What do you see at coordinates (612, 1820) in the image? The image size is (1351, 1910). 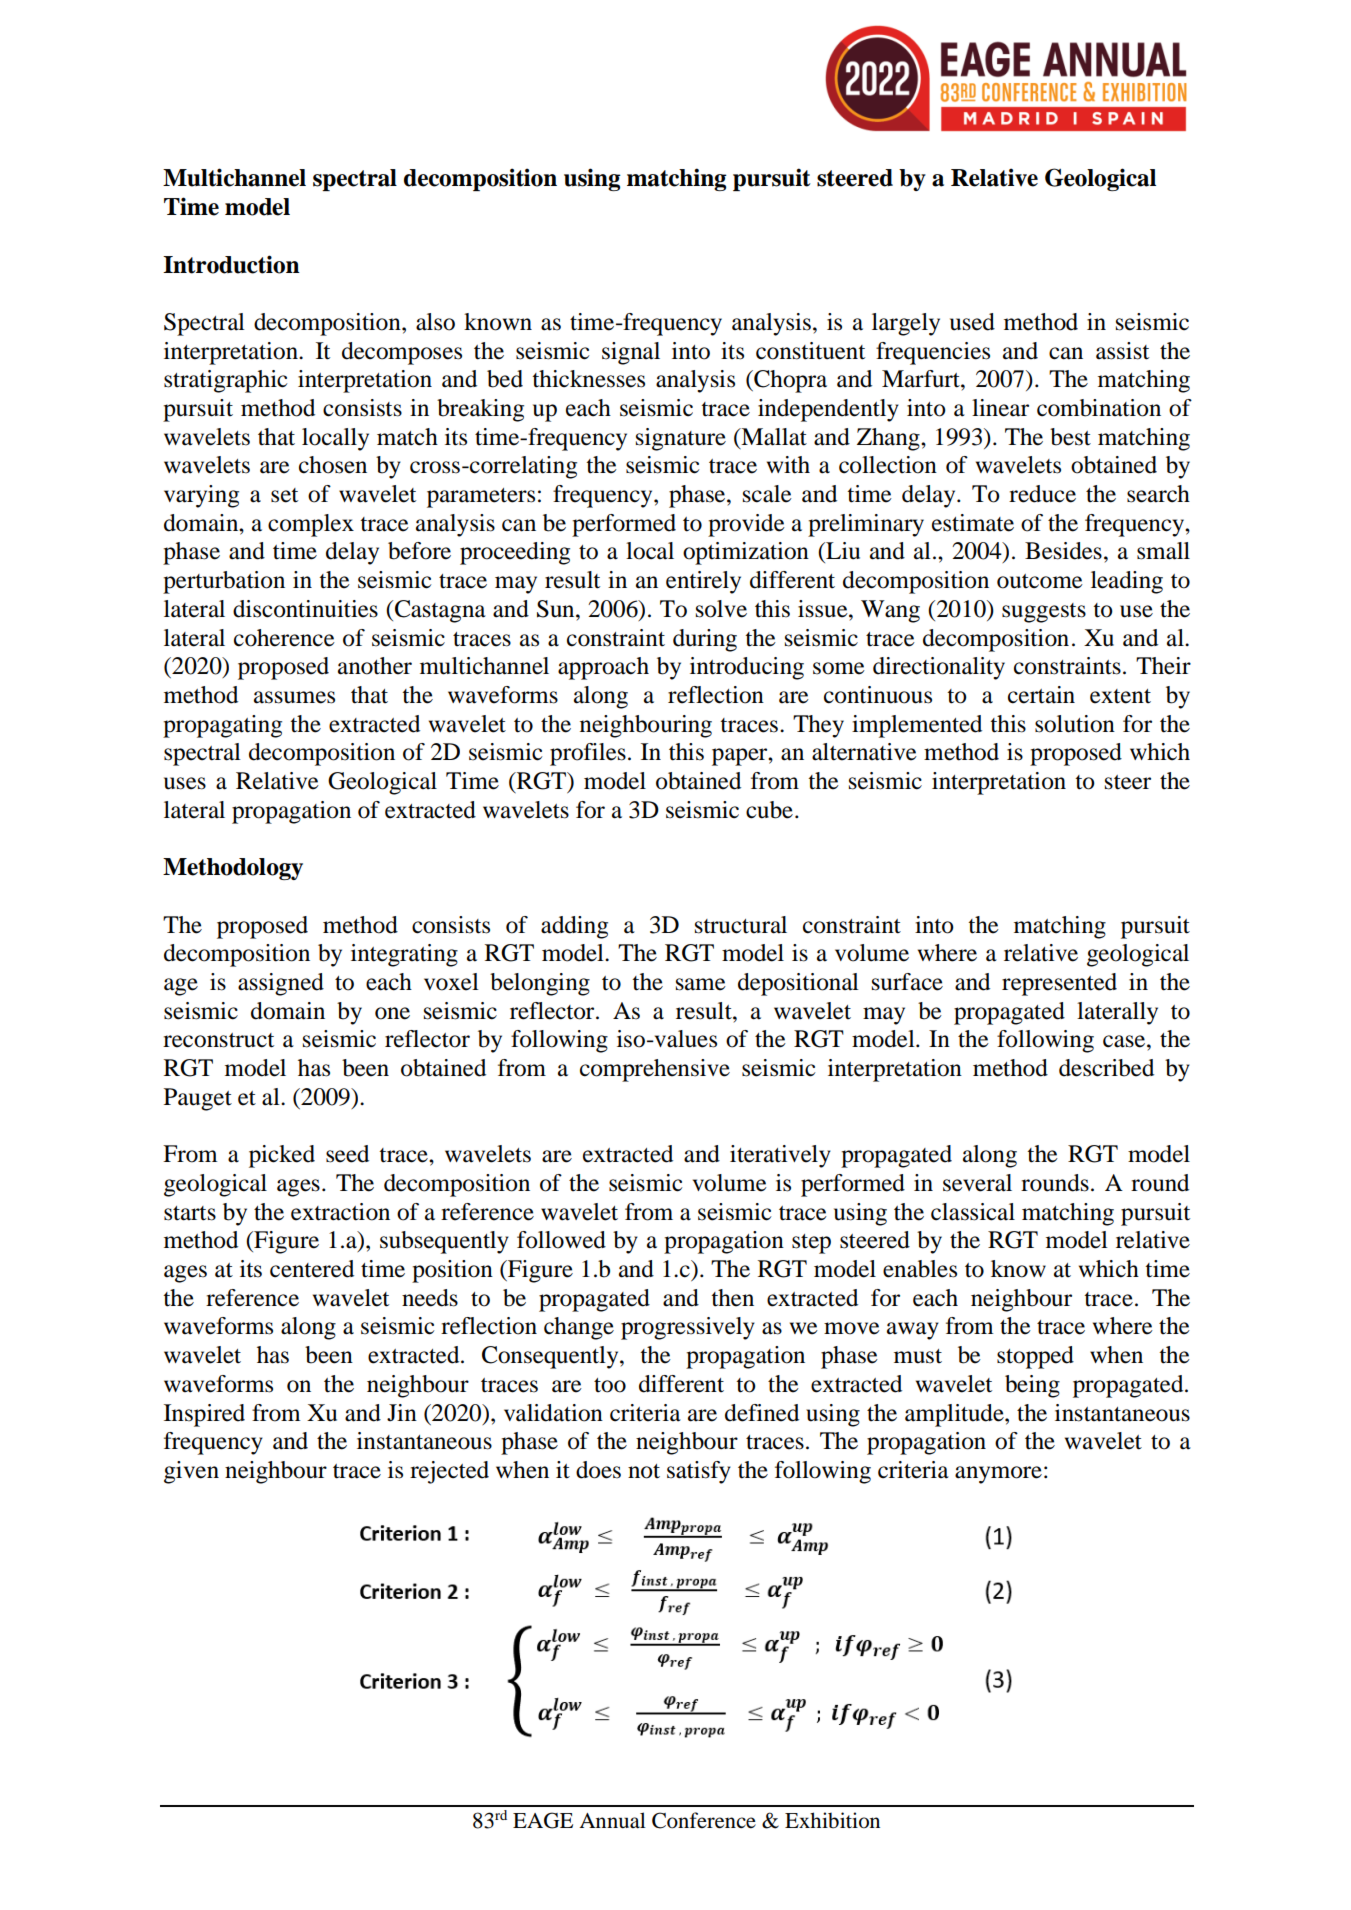 I see `Annual` at bounding box center [612, 1820].
